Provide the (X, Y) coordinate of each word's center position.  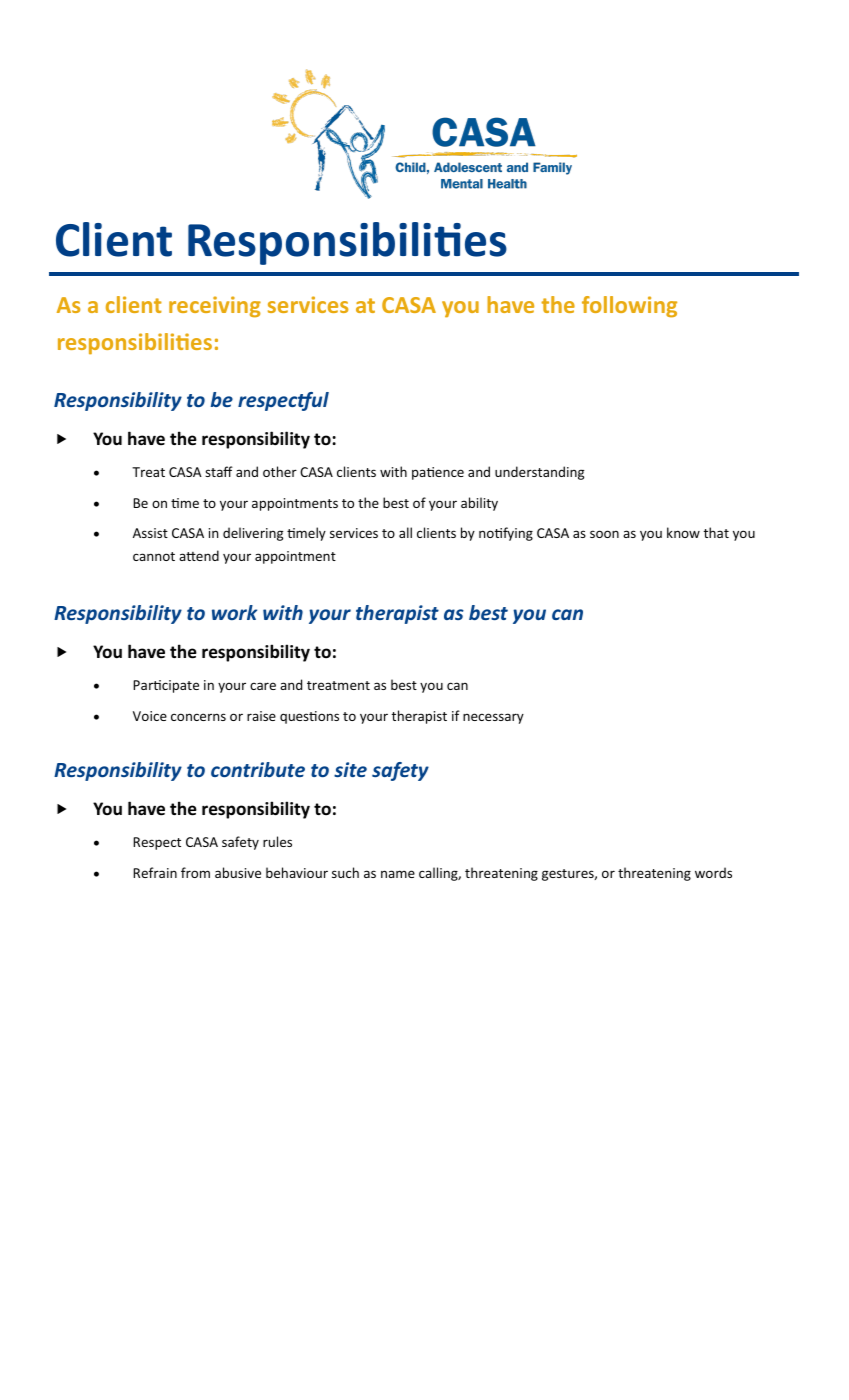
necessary (493, 718)
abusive (238, 872)
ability (479, 504)
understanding (539, 473)
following (629, 307)
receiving (215, 307)
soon (604, 534)
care (263, 686)
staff (219, 471)
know (683, 532)
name (398, 874)
